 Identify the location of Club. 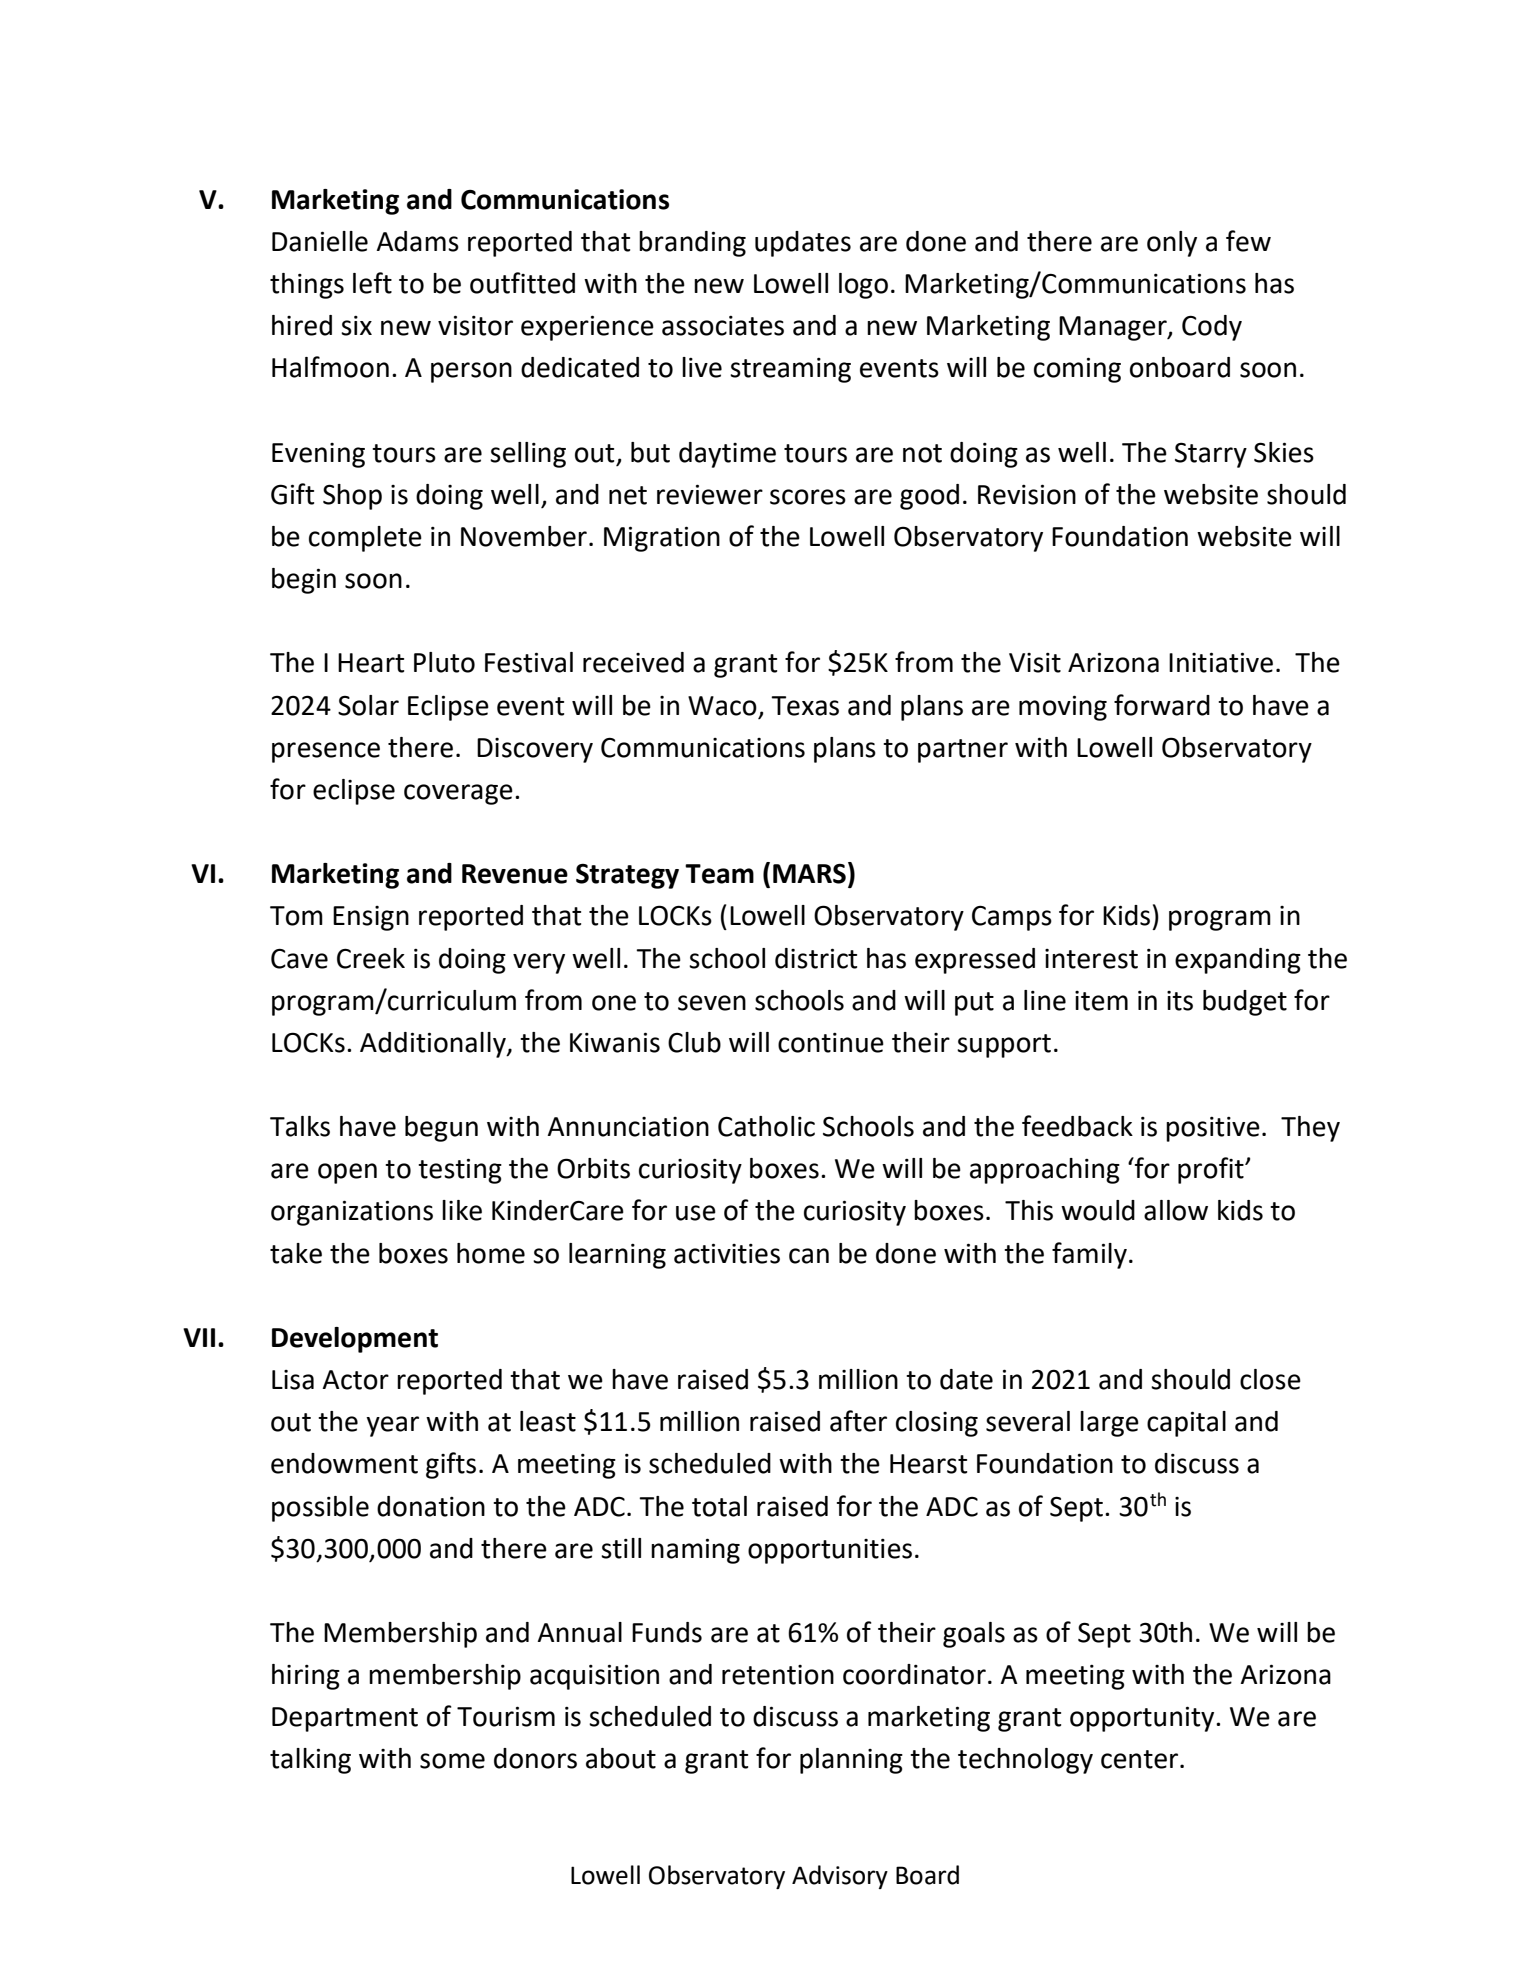
(694, 1042).
